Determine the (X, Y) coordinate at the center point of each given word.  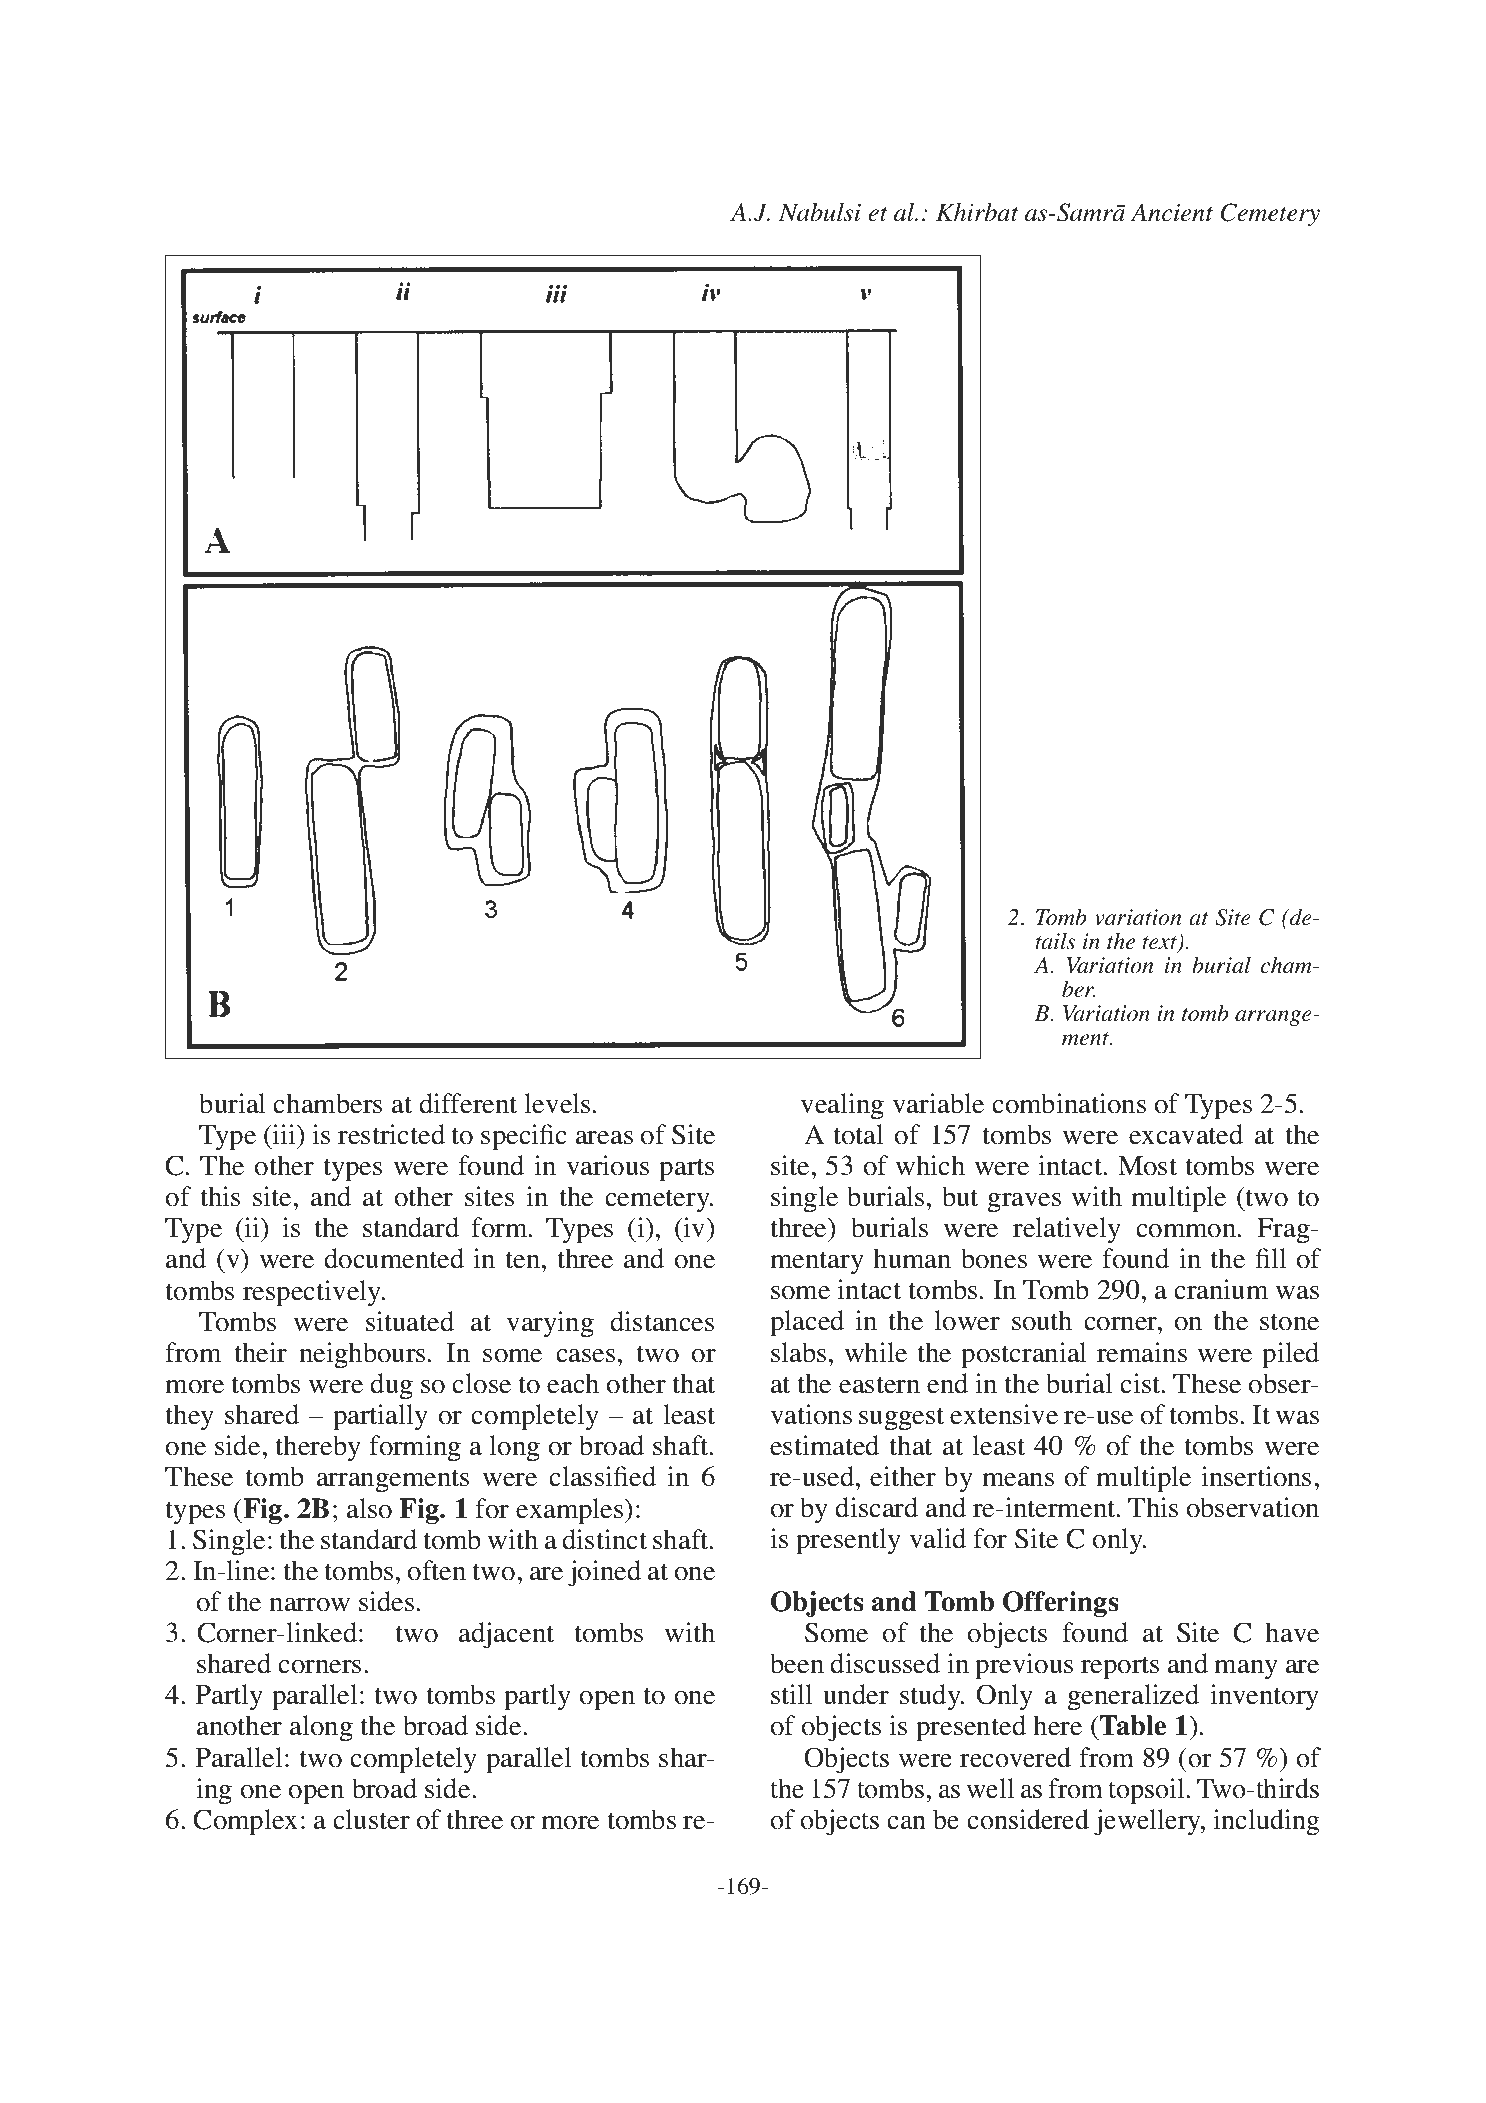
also (369, 1508)
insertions (1256, 1476)
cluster (371, 1819)
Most (1147, 1166)
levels (557, 1103)
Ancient (1172, 212)
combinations (1069, 1103)
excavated (1186, 1134)
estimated (824, 1445)
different (468, 1103)
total (858, 1134)
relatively (1067, 1230)
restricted (391, 1134)
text (1160, 944)
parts (686, 1170)
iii (285, 1134)
